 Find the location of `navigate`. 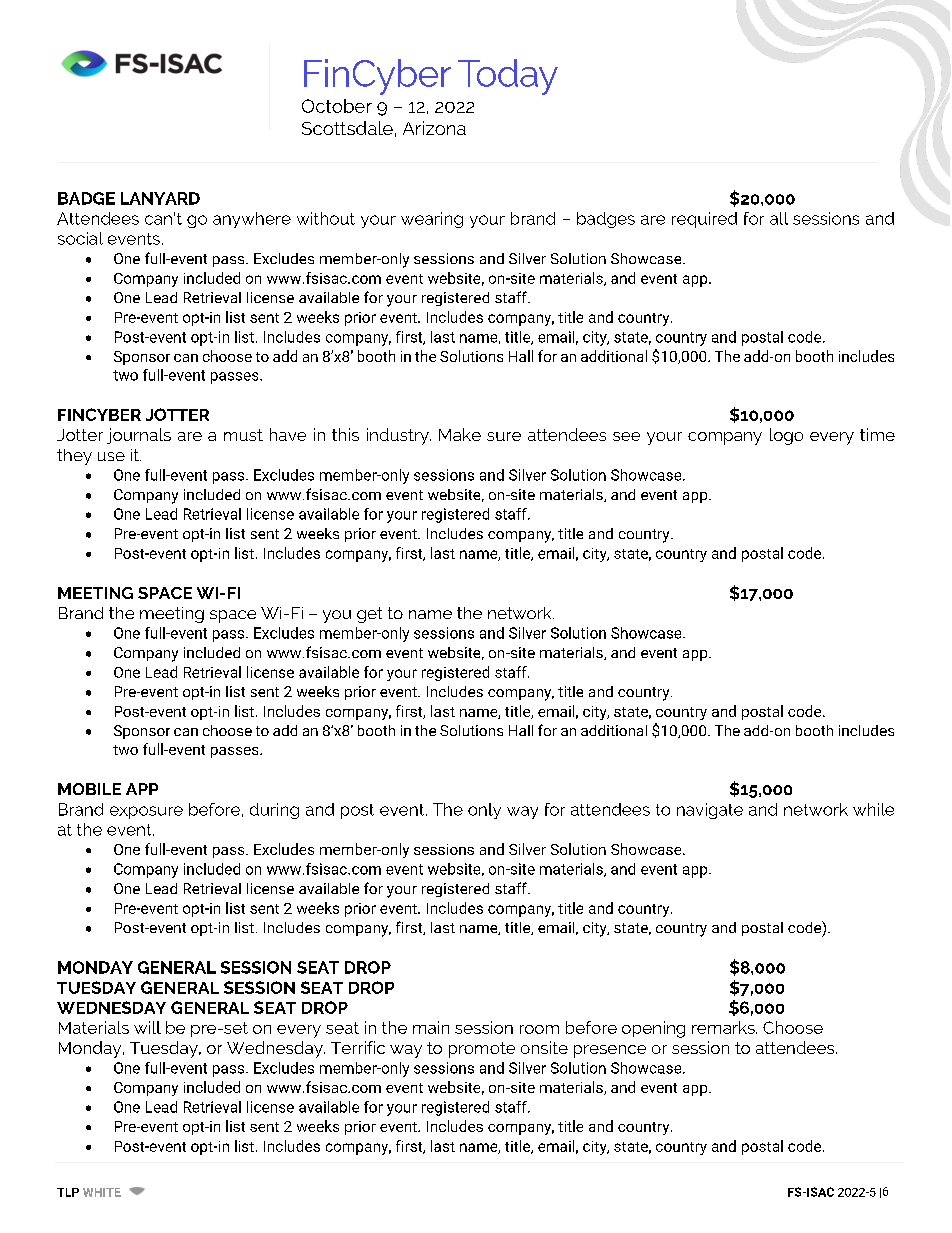

navigate is located at coordinates (710, 811).
